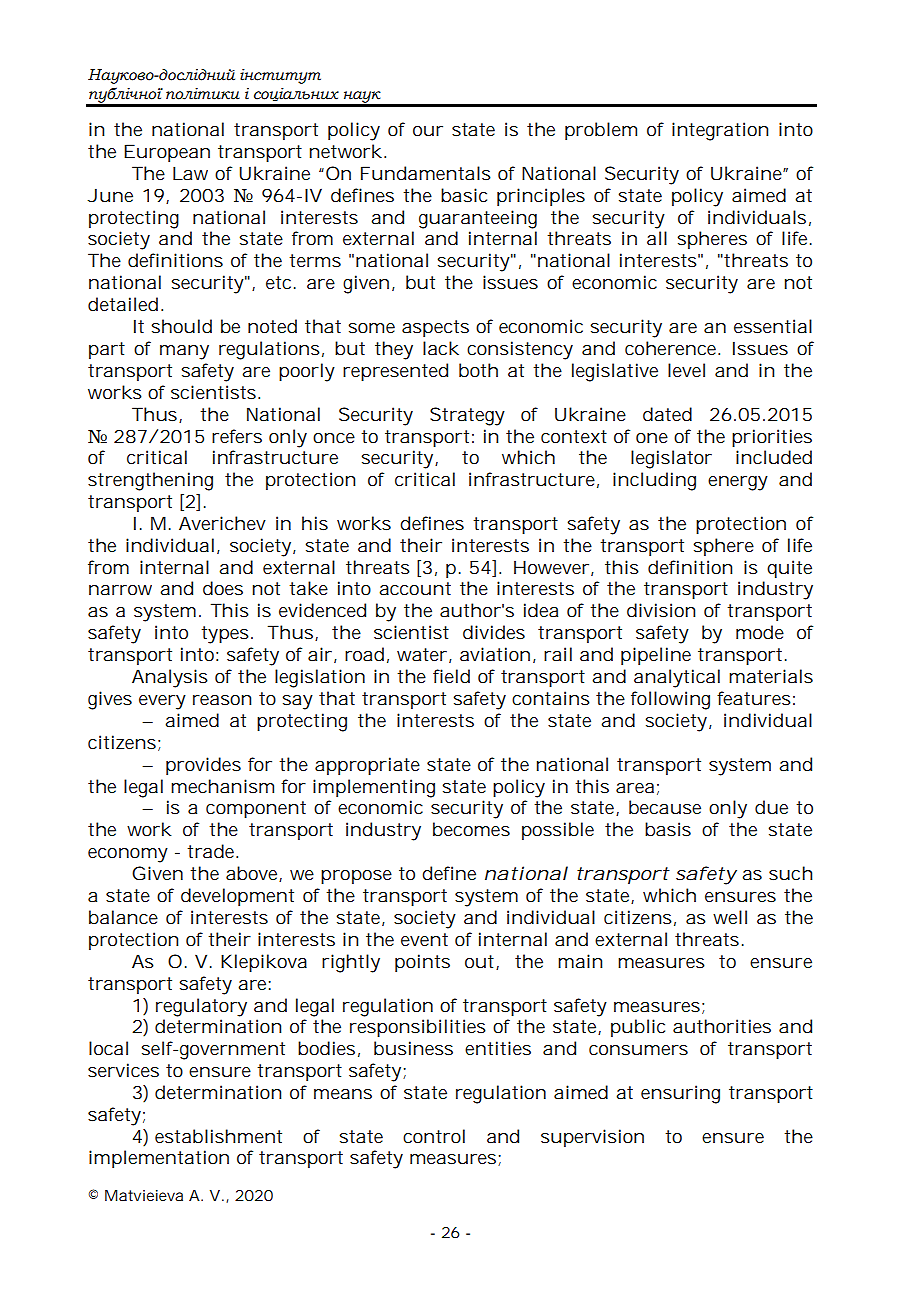 Image resolution: width=924 pixels, height=1308 pixels. What do you see at coordinates (167, 153) in the screenshot?
I see `European` at bounding box center [167, 153].
